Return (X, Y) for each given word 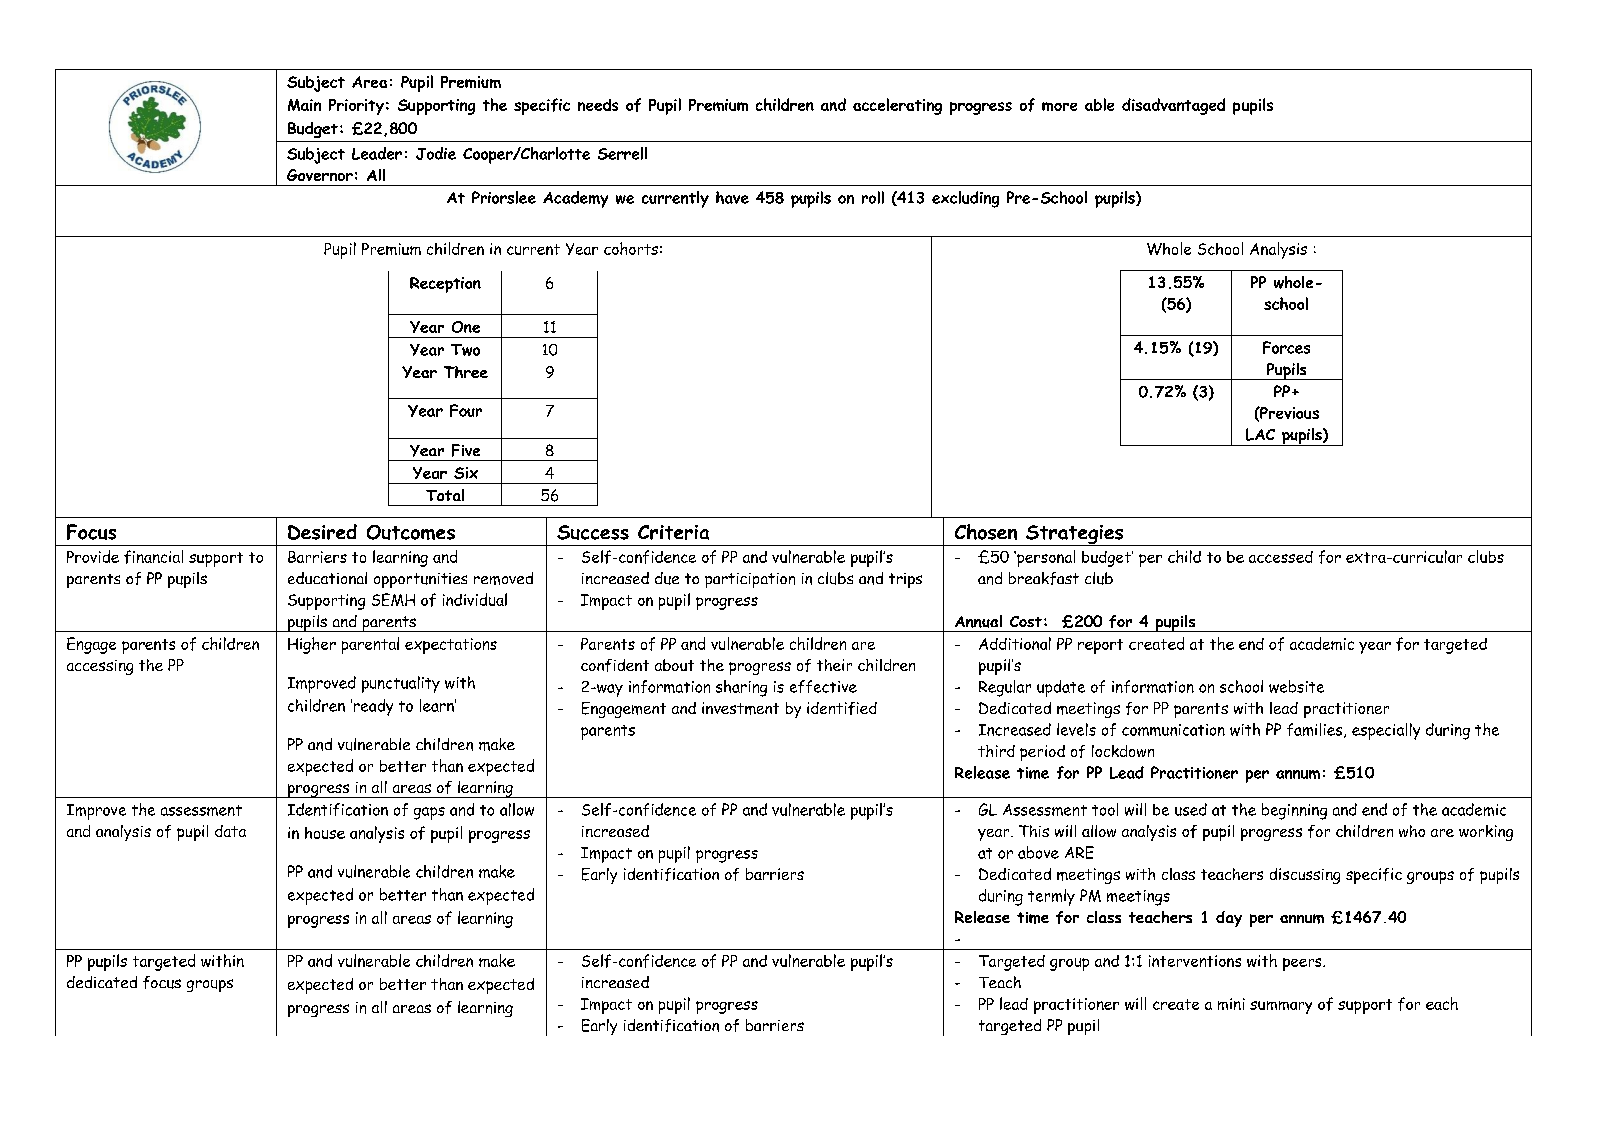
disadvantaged (1173, 106)
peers (1303, 964)
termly (1051, 897)
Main (304, 105)
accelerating (897, 106)
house (325, 833)
